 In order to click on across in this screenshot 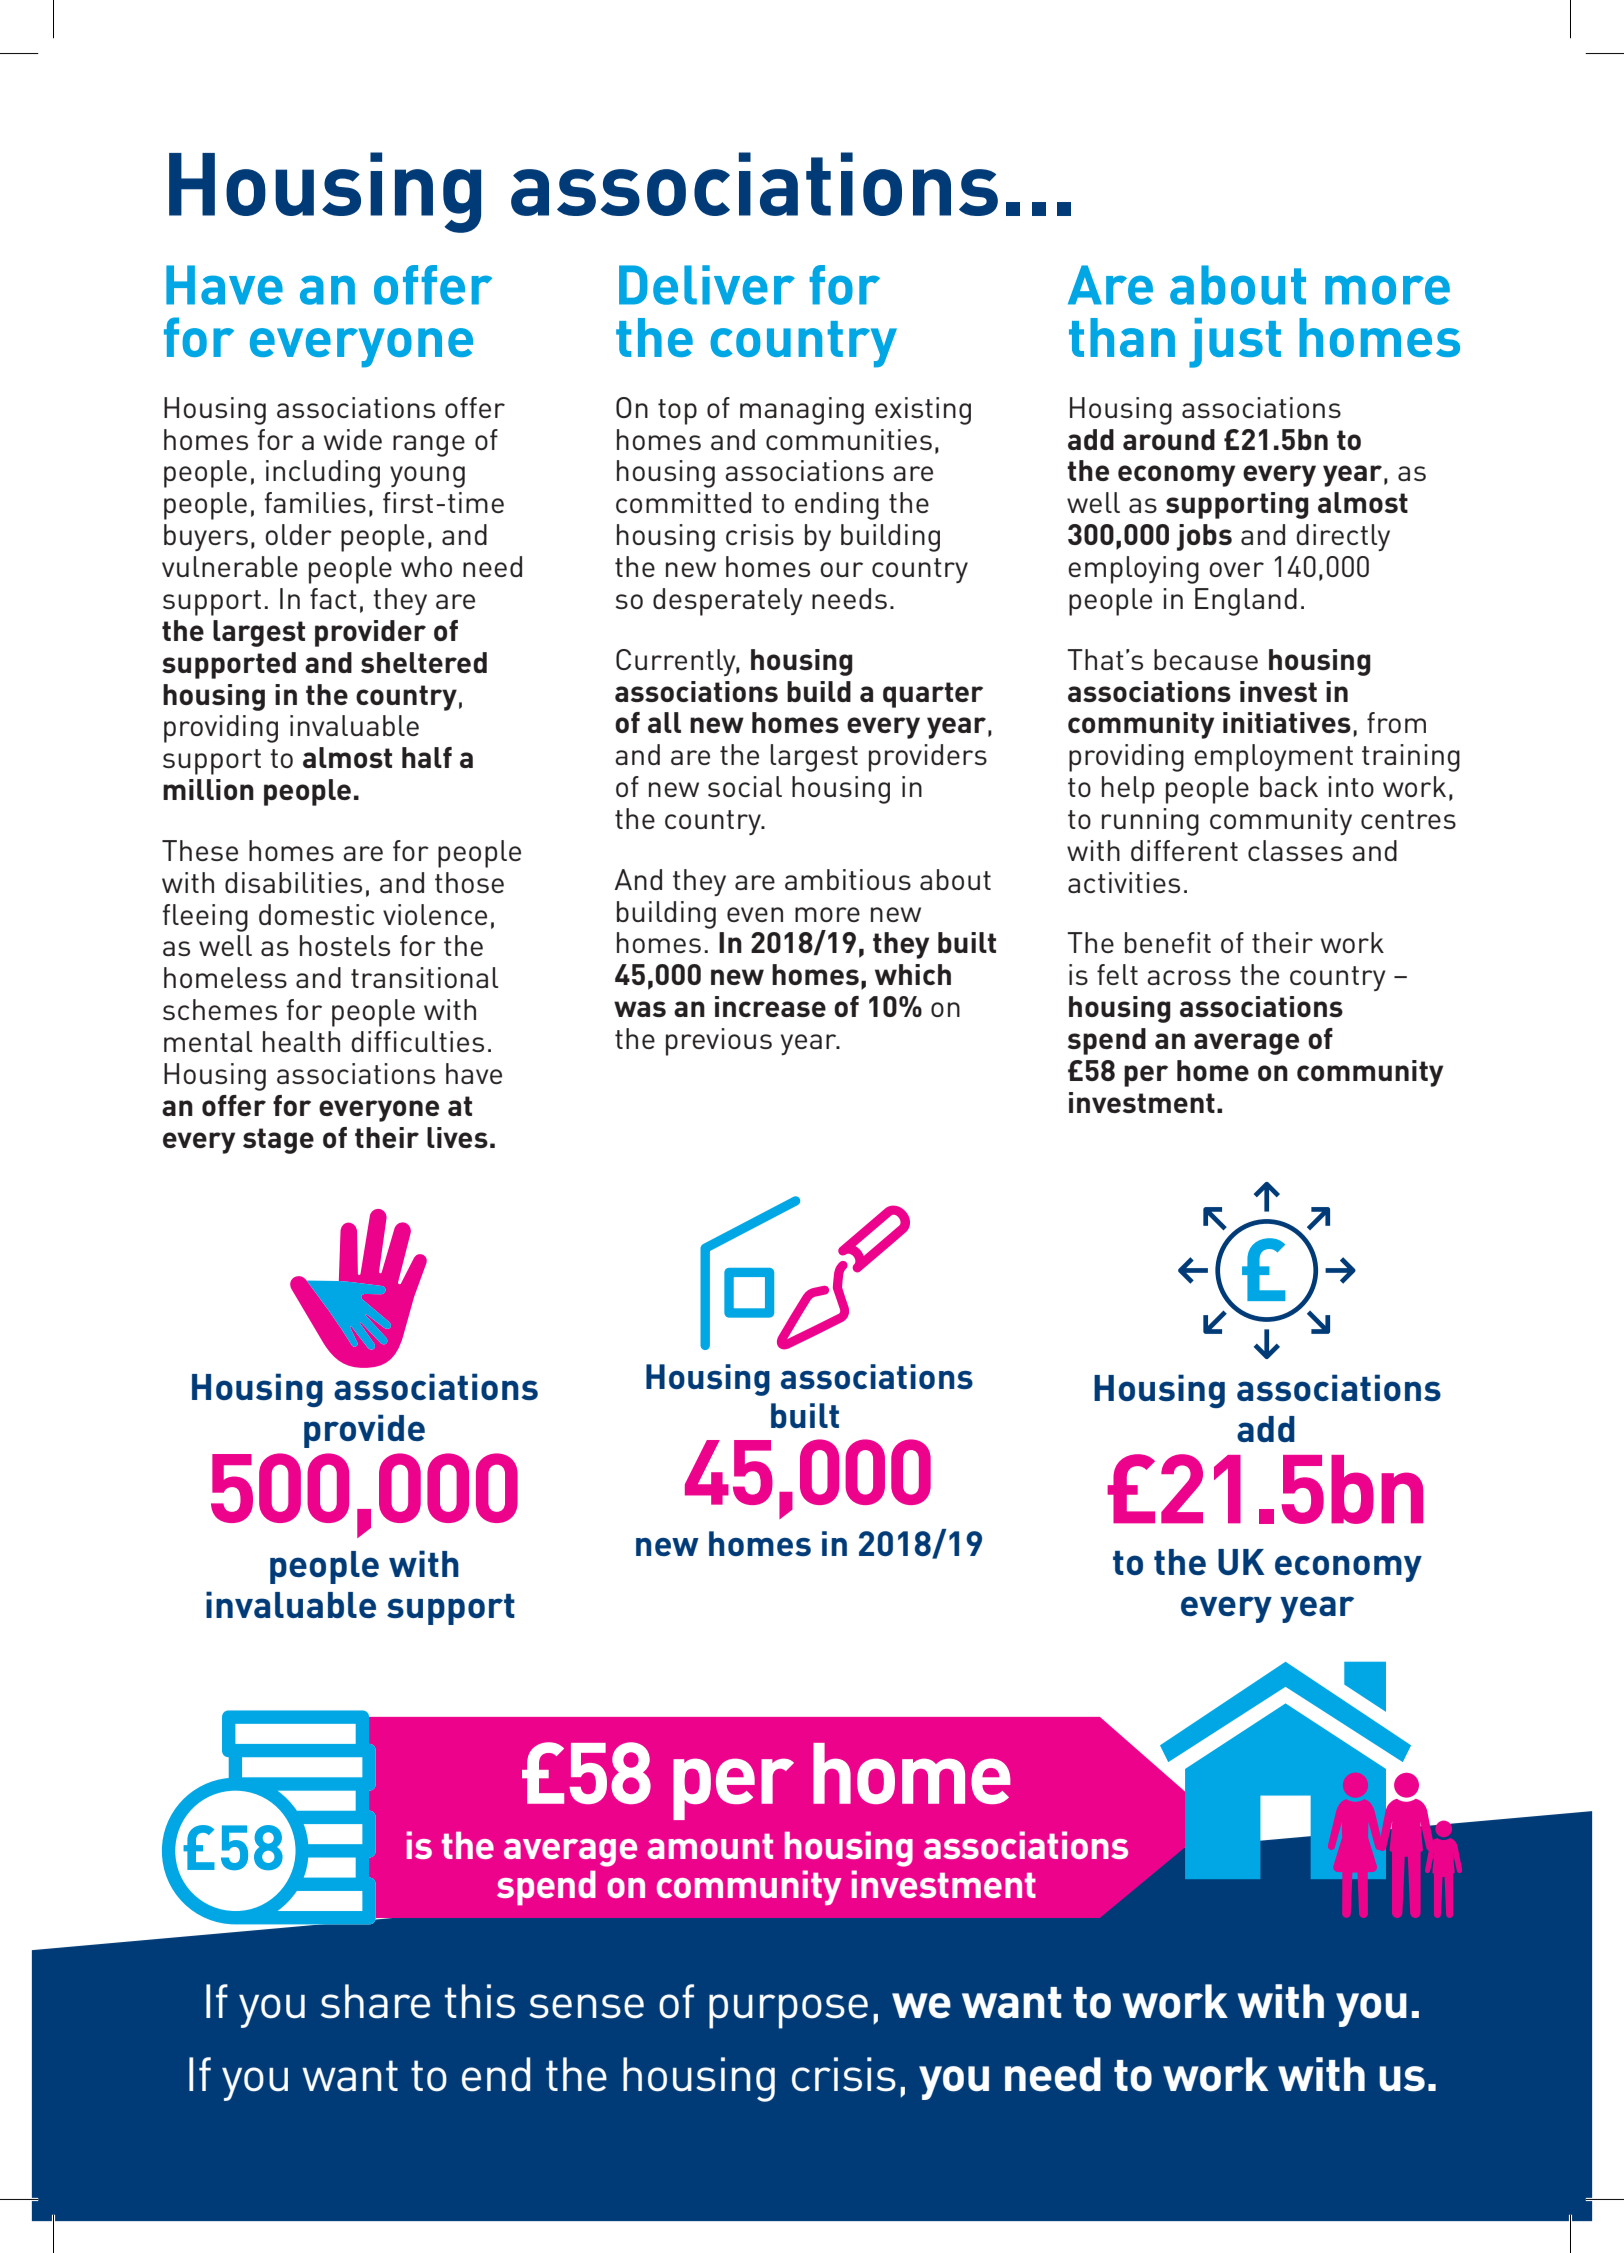, I will do `click(1189, 977)`.
